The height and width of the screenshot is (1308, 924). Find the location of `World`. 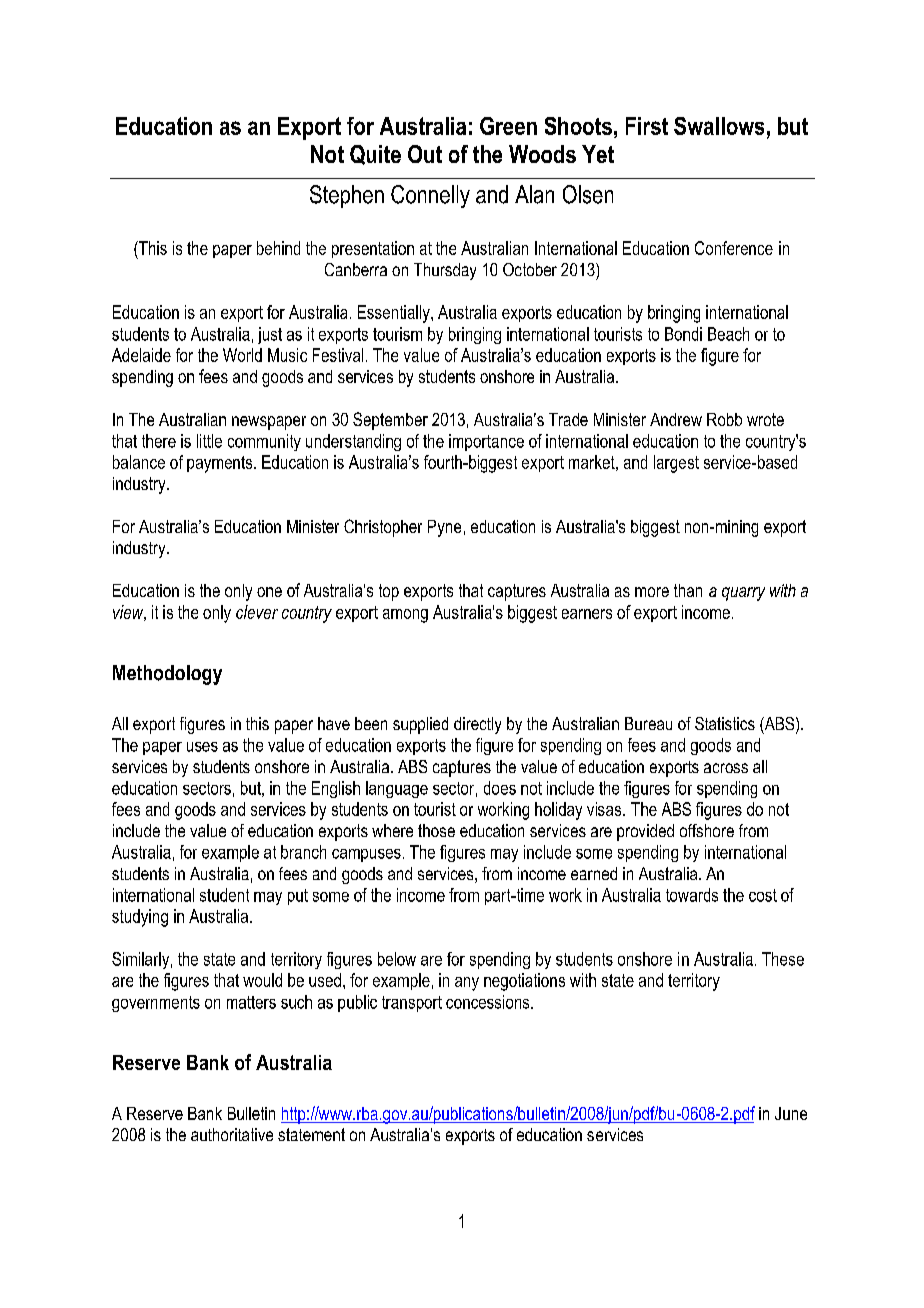

World is located at coordinates (242, 355).
